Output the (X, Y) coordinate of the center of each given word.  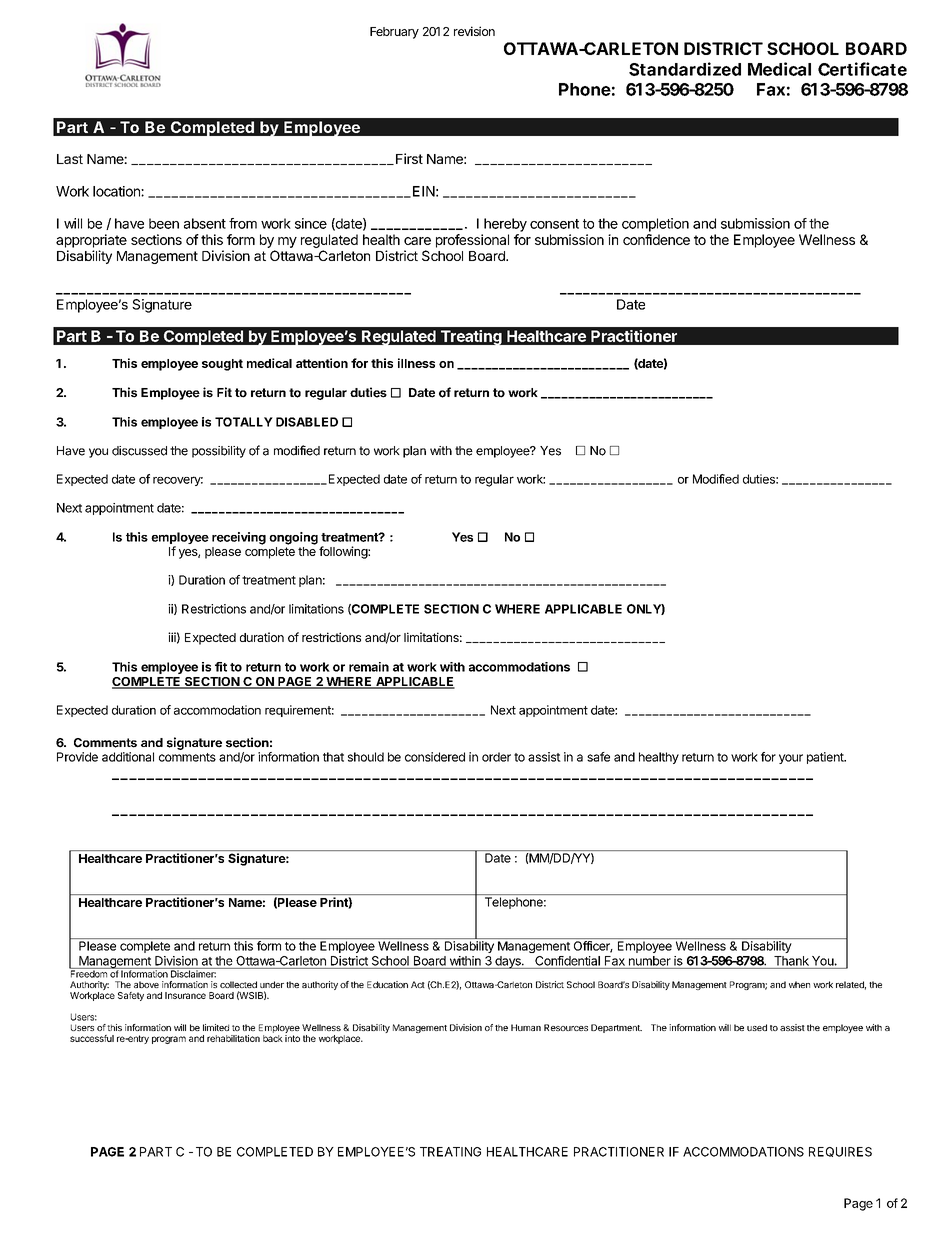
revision (474, 31)
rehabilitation (233, 1038)
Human (526, 1027)
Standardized (685, 69)
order (496, 757)
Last (70, 159)
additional (128, 757)
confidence (656, 239)
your (791, 759)
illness (416, 363)
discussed (139, 451)
